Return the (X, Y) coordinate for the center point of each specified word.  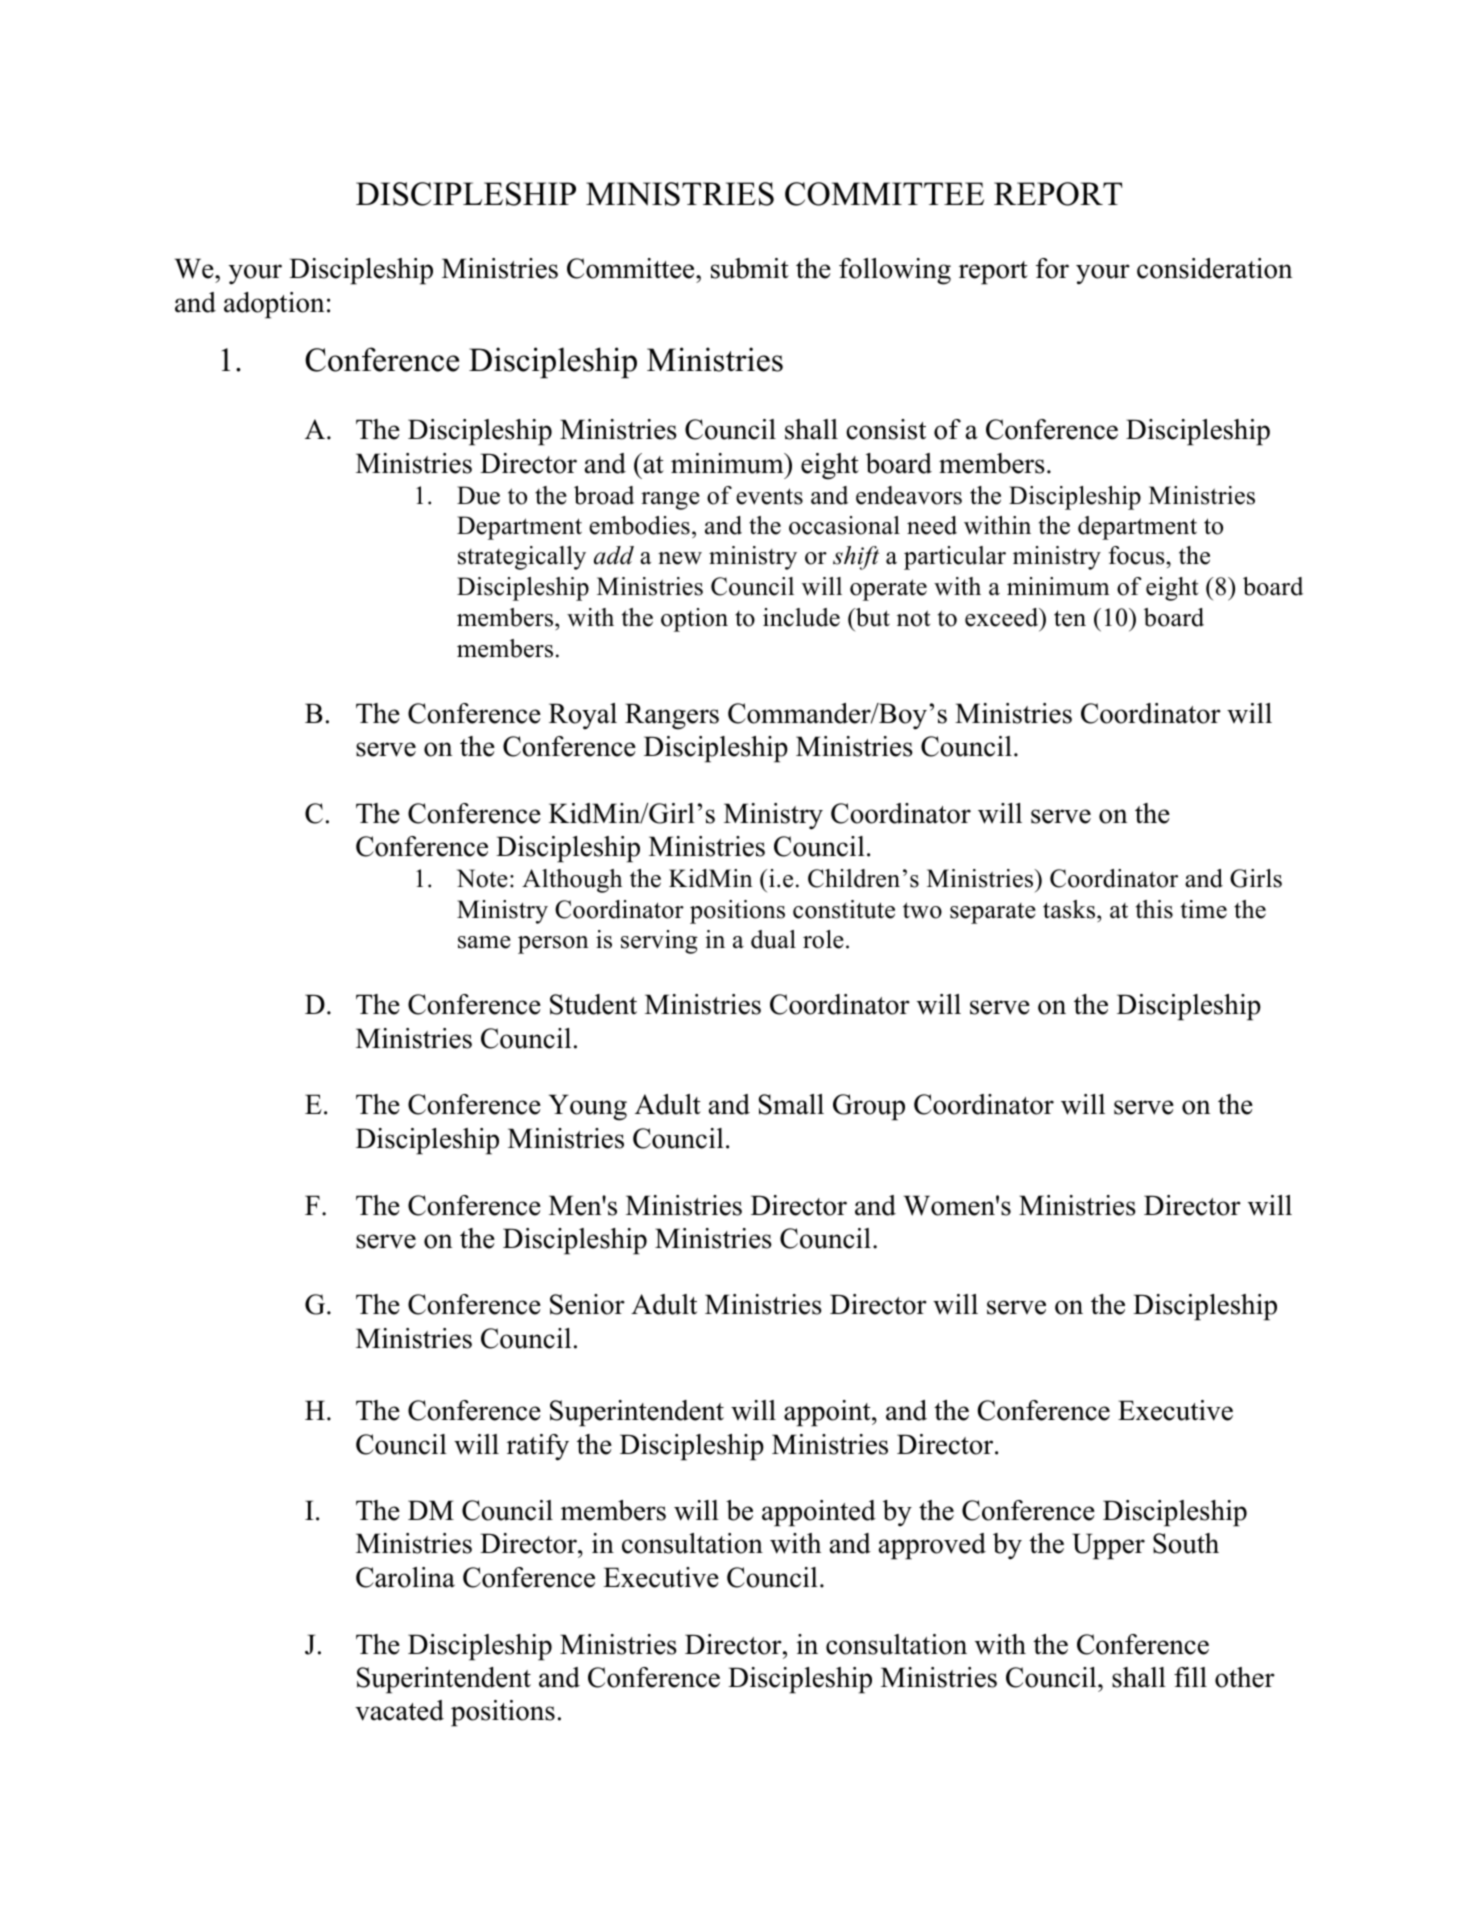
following (895, 271)
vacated (399, 1710)
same (484, 942)
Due (478, 495)
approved (932, 1546)
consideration (1215, 268)
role (823, 939)
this (1154, 909)
